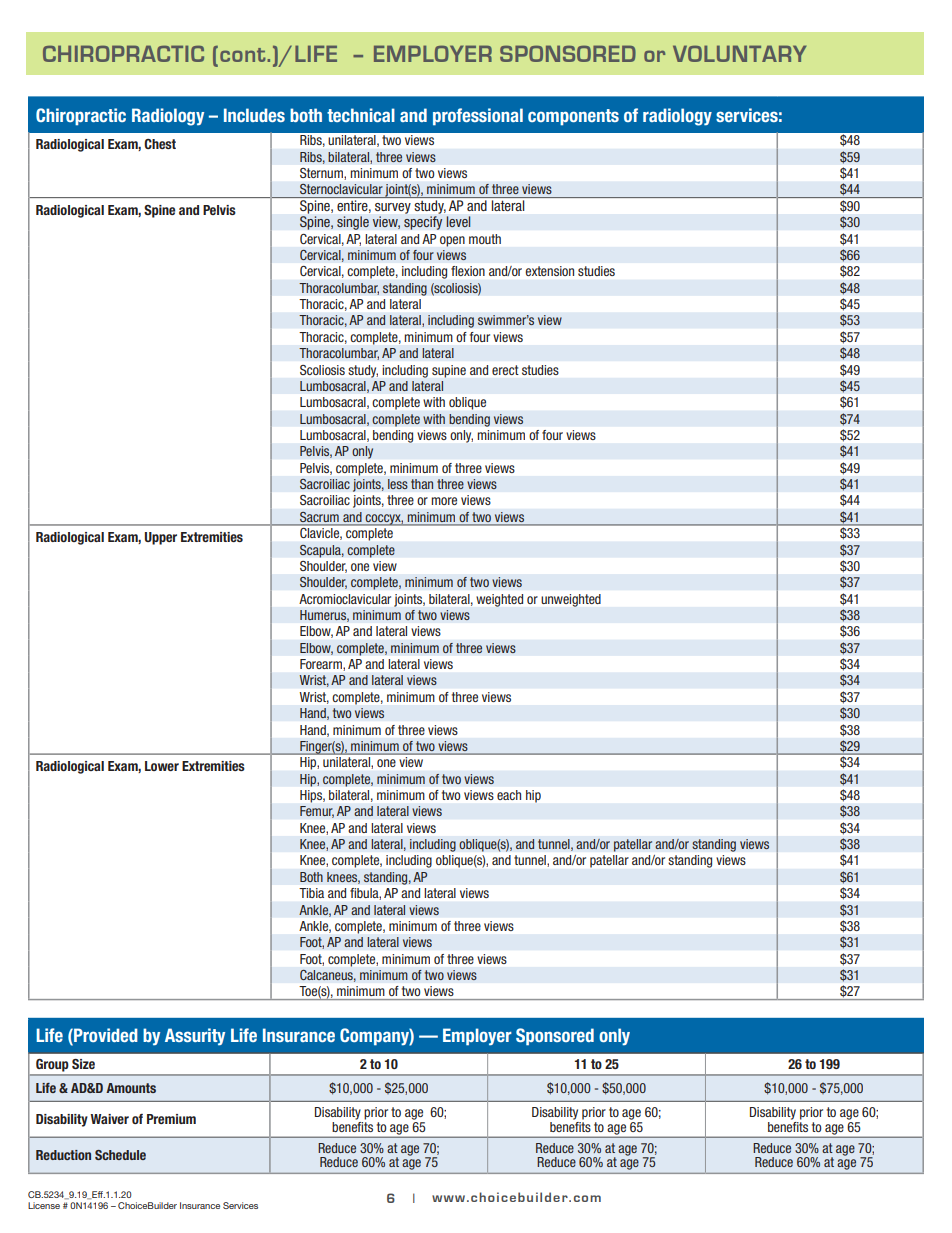 This document has width=952, height=1233. What do you see at coordinates (317, 812) in the document?
I see `Femur` at bounding box center [317, 812].
